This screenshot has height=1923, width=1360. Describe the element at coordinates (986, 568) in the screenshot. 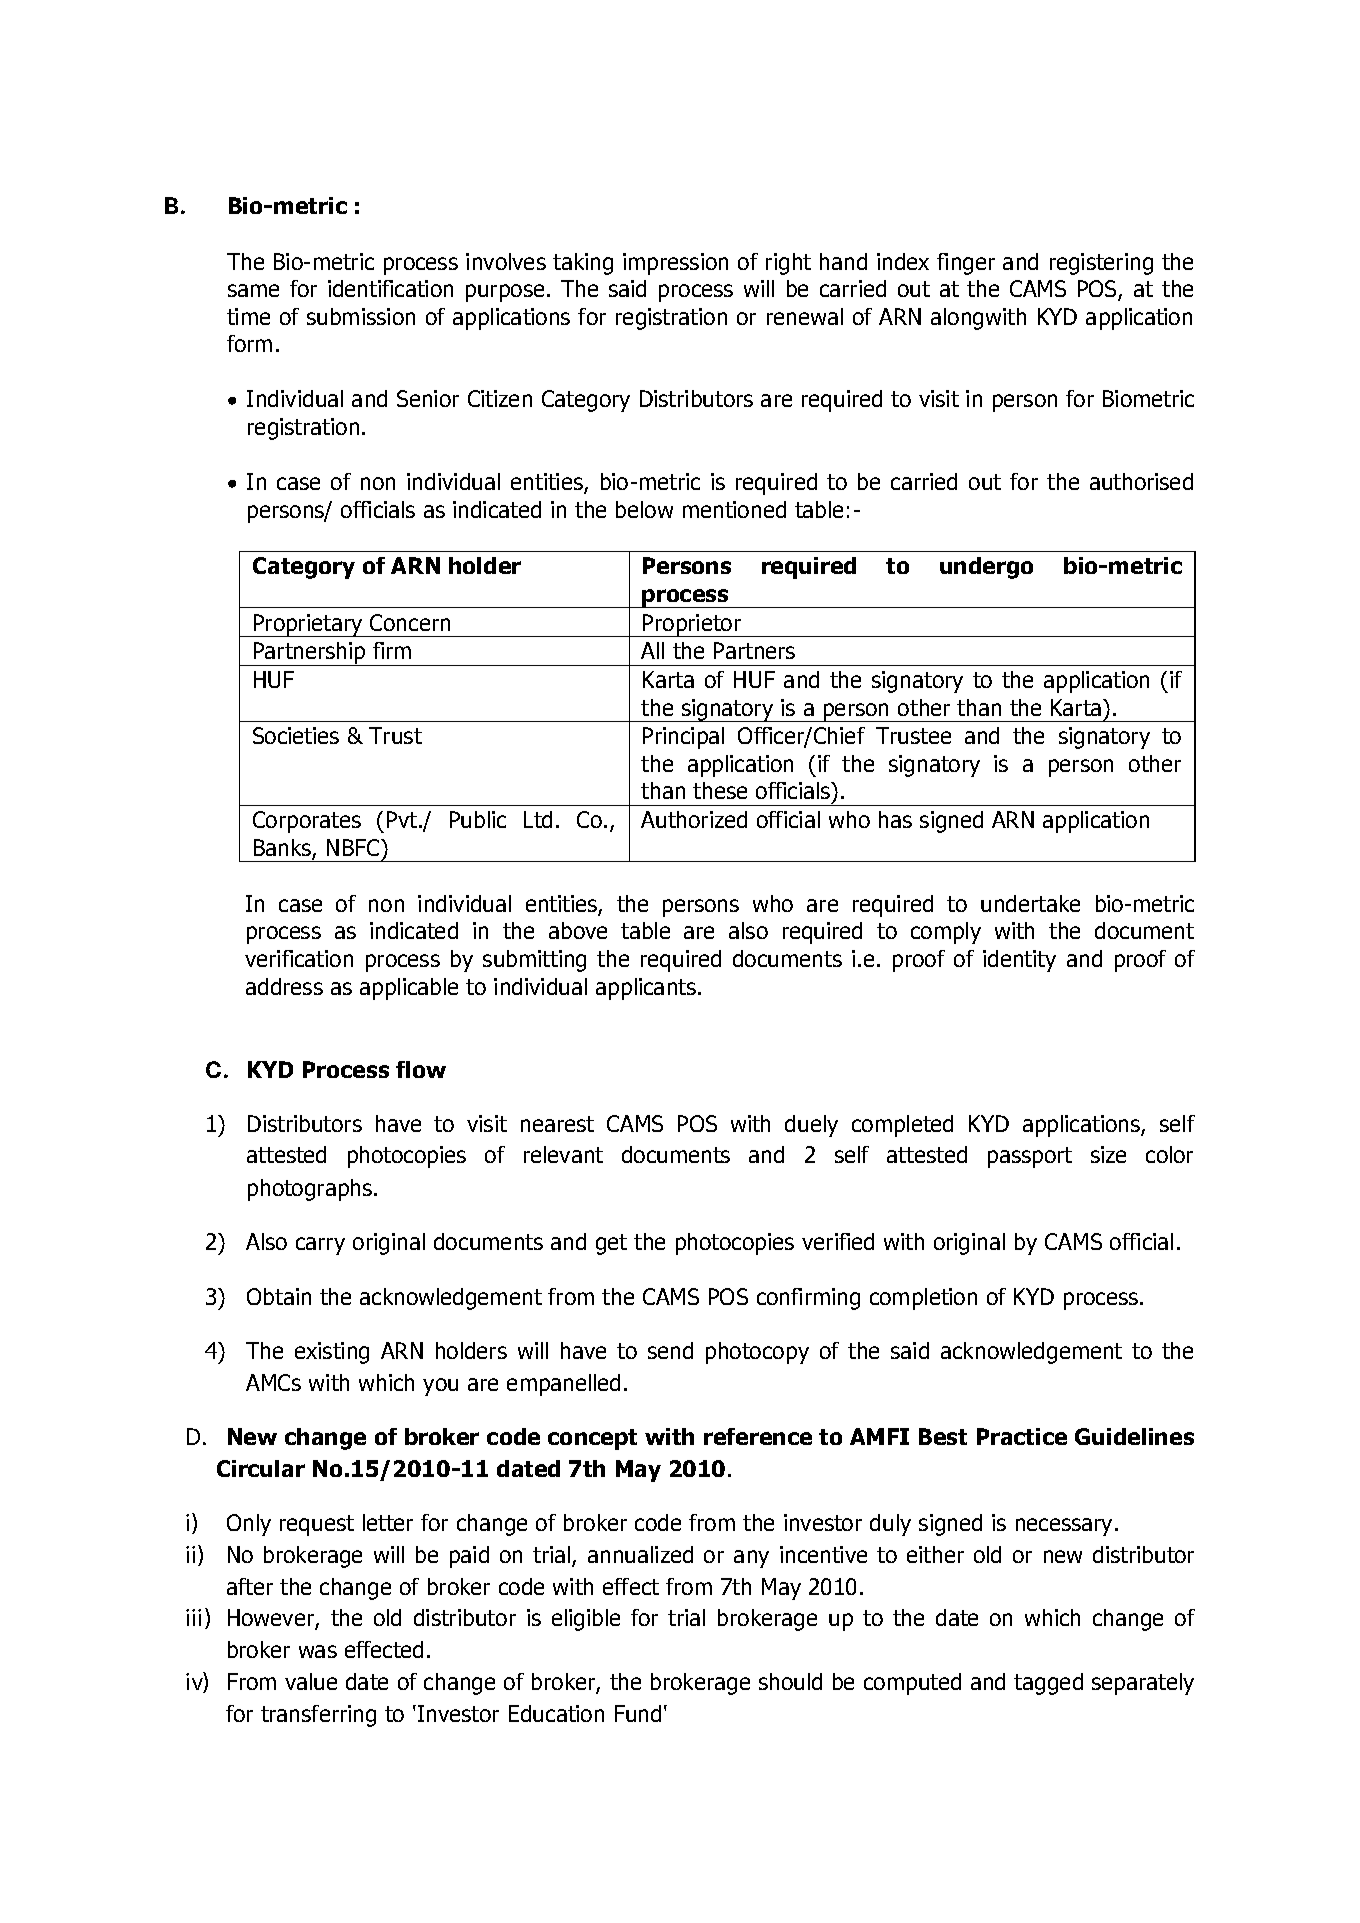

I see `undergo` at that location.
